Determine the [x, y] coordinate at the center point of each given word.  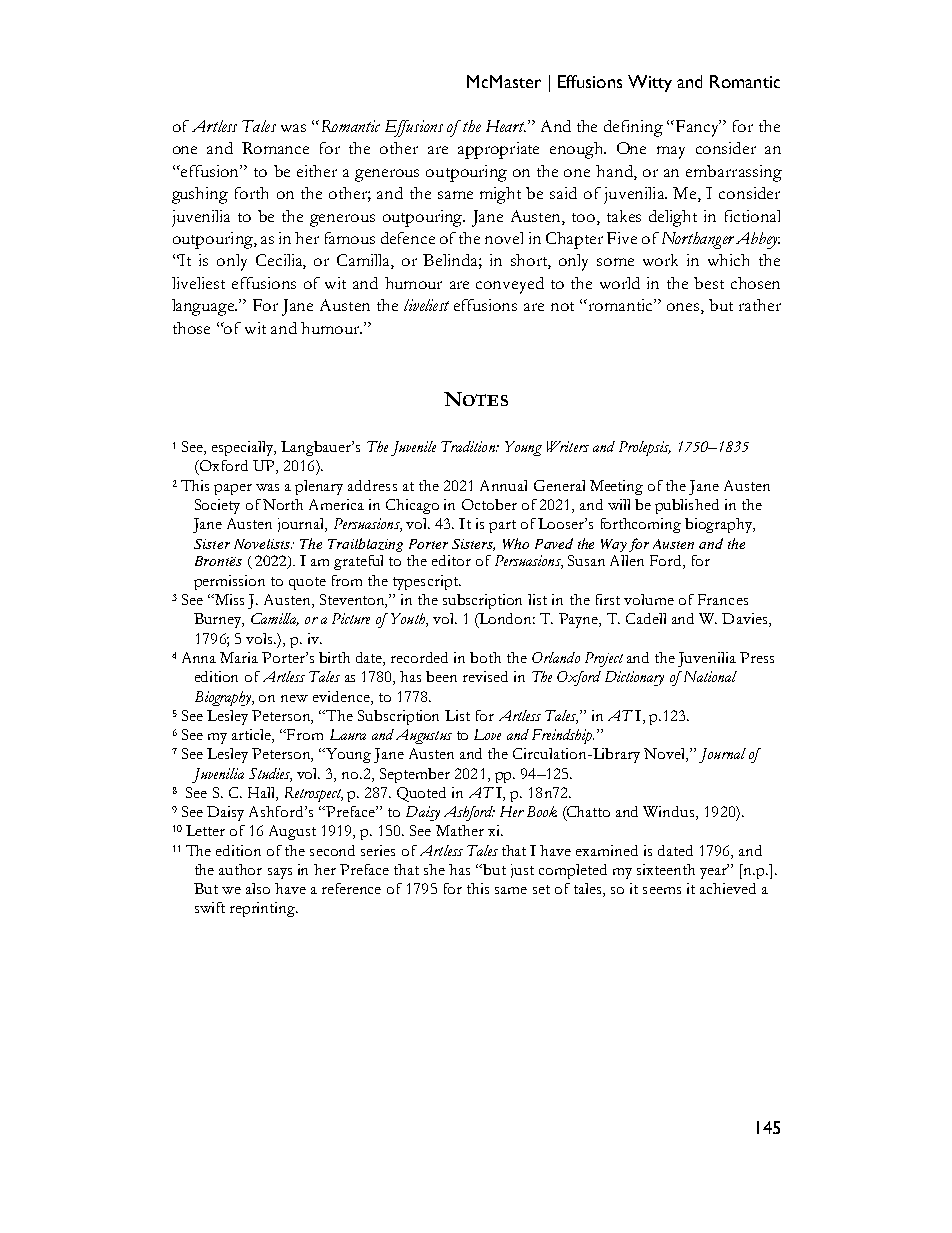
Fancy [698, 128]
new [294, 698]
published [687, 506]
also [258, 888]
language [204, 307]
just [522, 871]
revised [485, 676]
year [714, 872]
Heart [506, 126]
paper [233, 489]
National [708, 676]
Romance [275, 148]
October [489, 504]
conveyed [510, 285]
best [709, 283]
